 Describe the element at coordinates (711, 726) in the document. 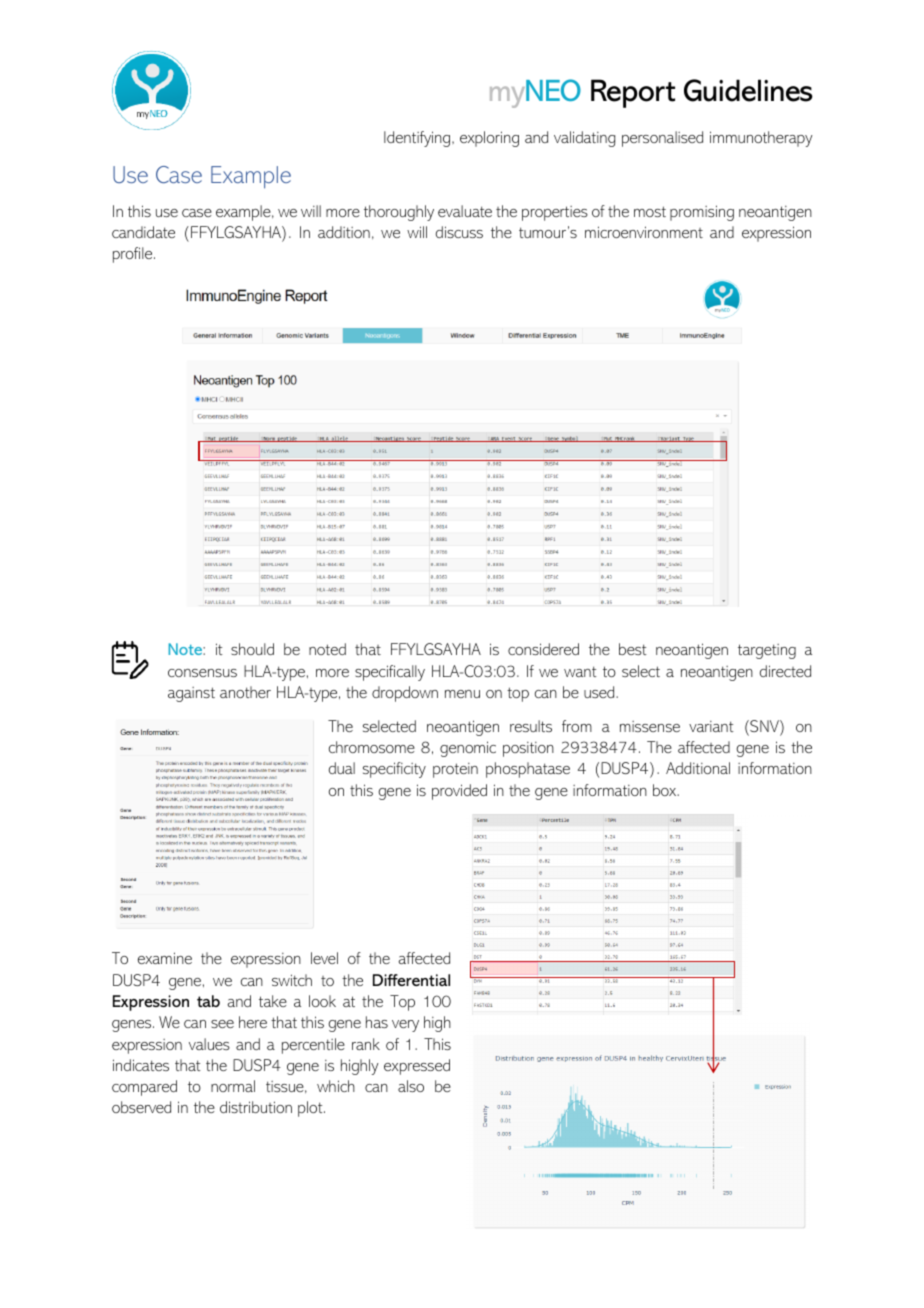

I see `variant` at that location.
